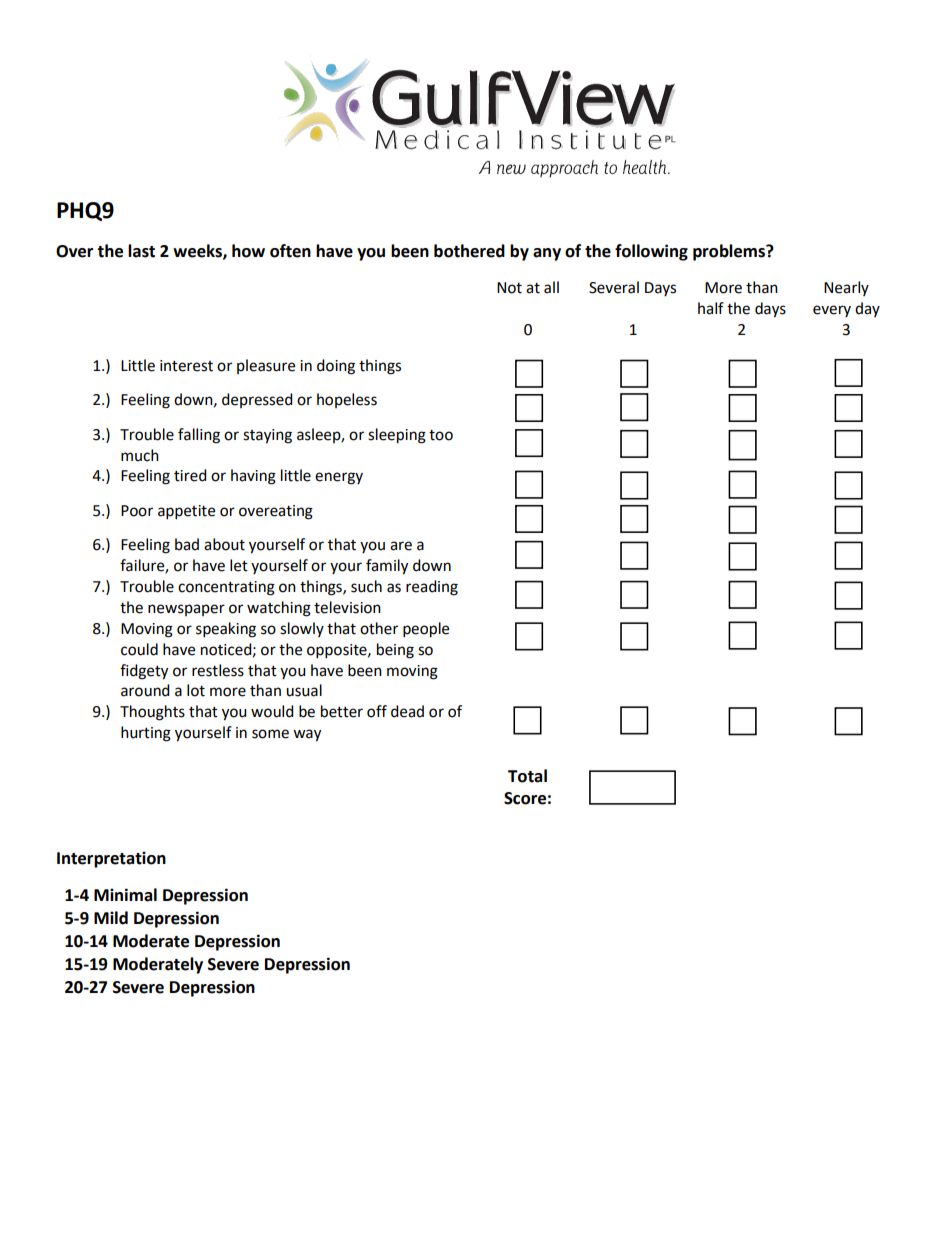 The image size is (952, 1233). What do you see at coordinates (527, 776) in the screenshot?
I see `Total` at bounding box center [527, 776].
